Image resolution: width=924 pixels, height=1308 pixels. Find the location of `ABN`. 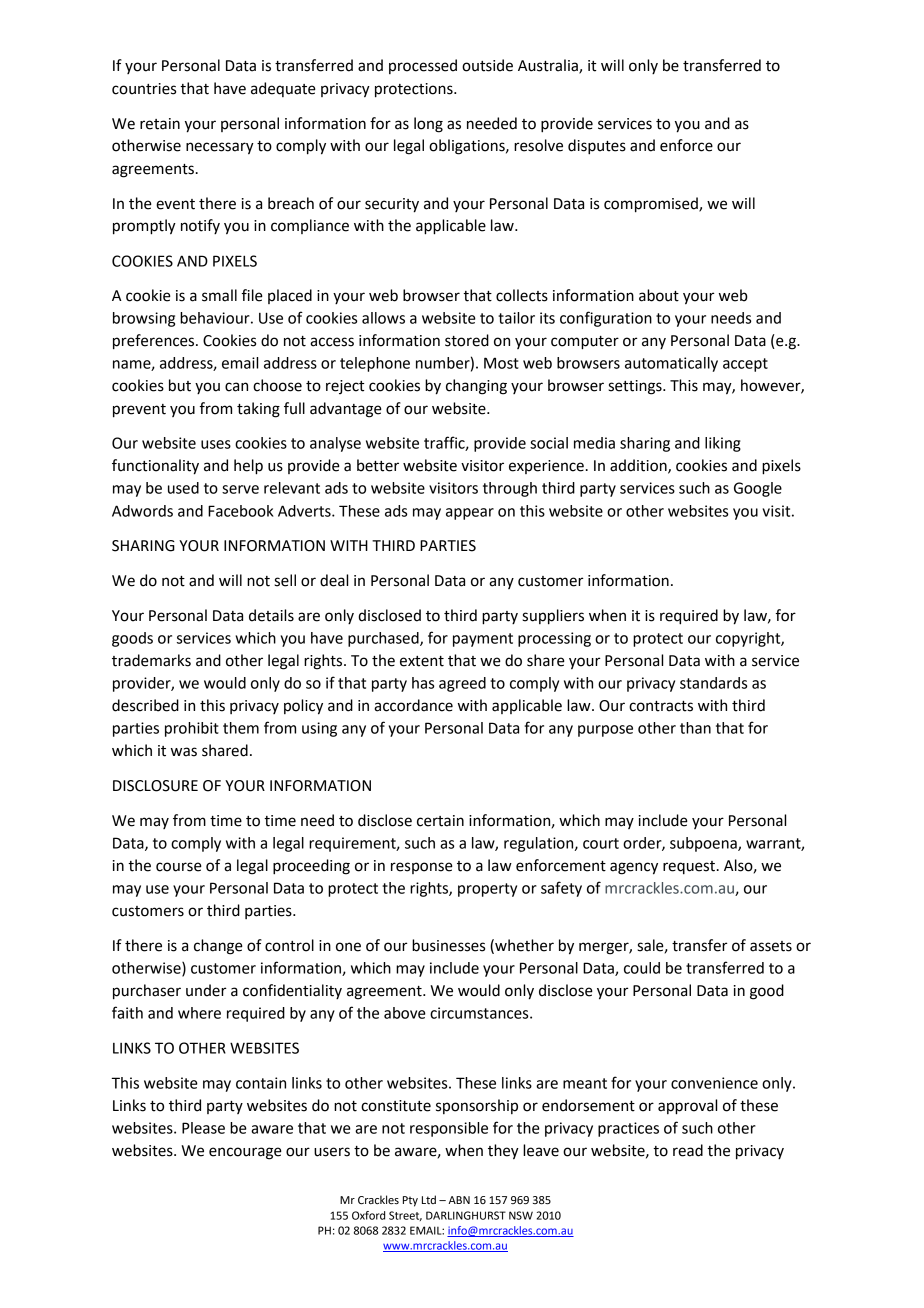

ABN is located at coordinates (459, 1200).
